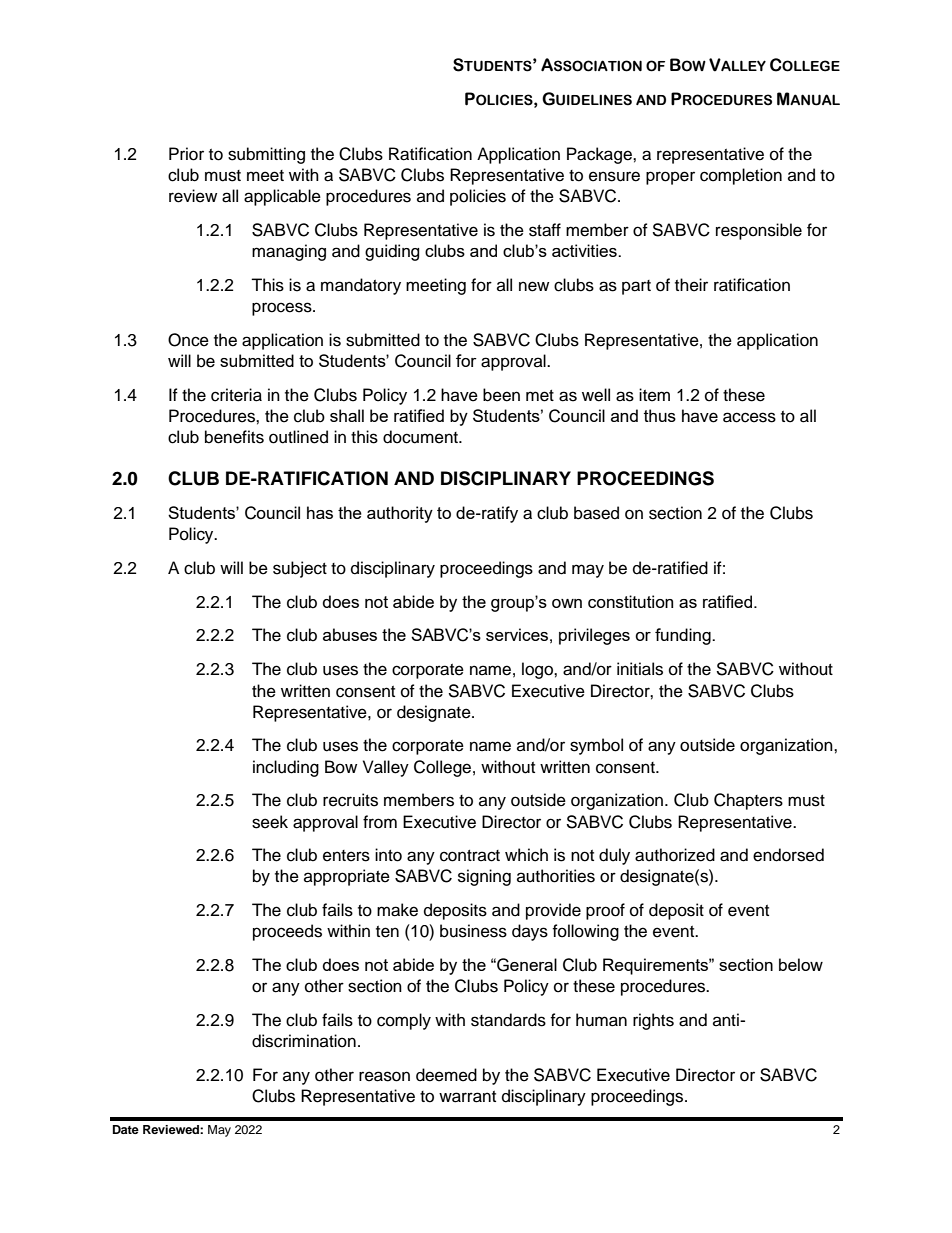 The height and width of the screenshot is (1233, 952). Describe the element at coordinates (653, 1021) in the screenshot. I see `rights` at that location.
